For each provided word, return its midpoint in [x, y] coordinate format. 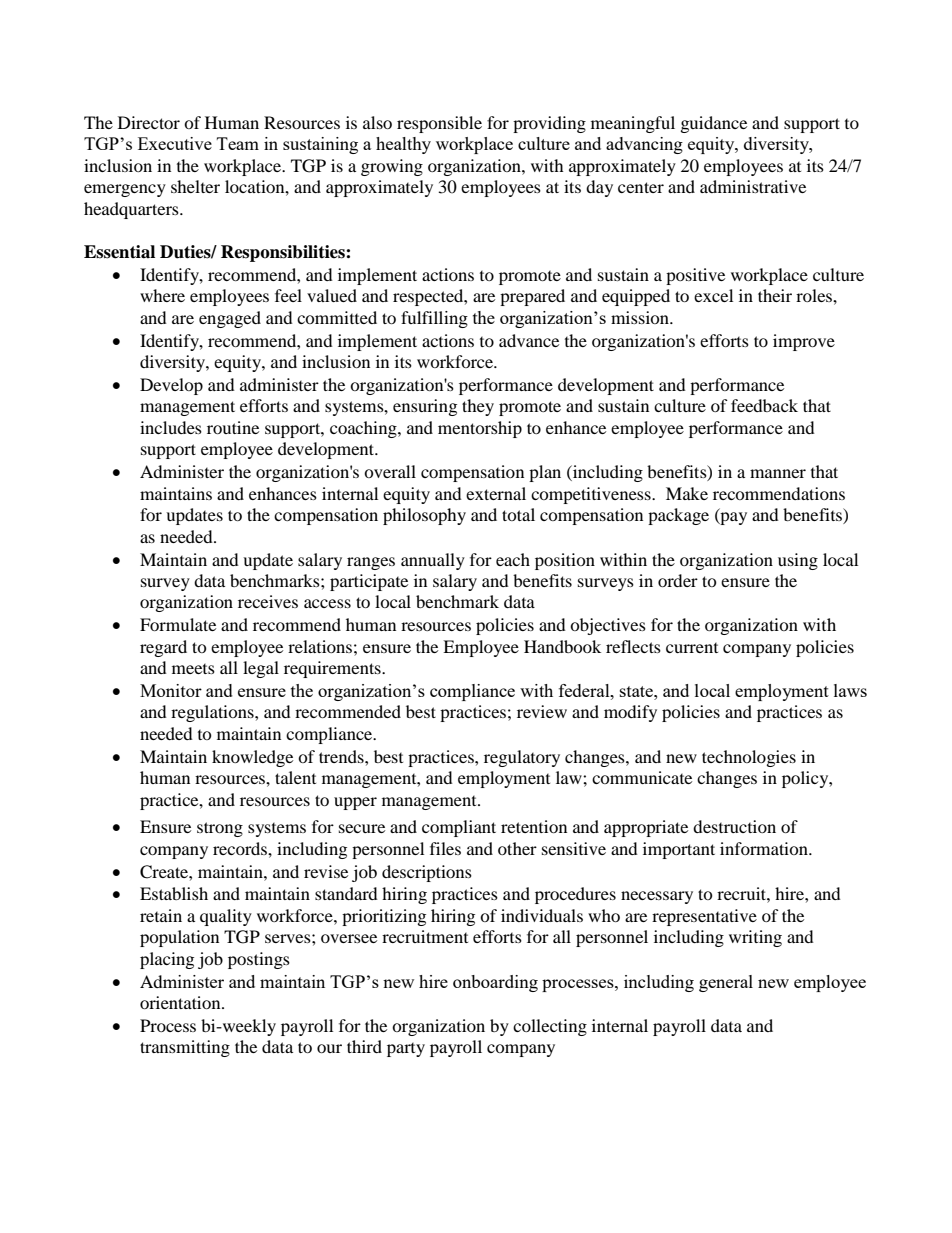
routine [233, 427]
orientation [181, 1002]
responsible [439, 124]
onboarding [495, 983]
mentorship [480, 429]
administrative [753, 186]
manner [778, 473]
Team [238, 143]
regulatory [522, 758]
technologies [749, 758]
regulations [213, 713]
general [726, 983]
